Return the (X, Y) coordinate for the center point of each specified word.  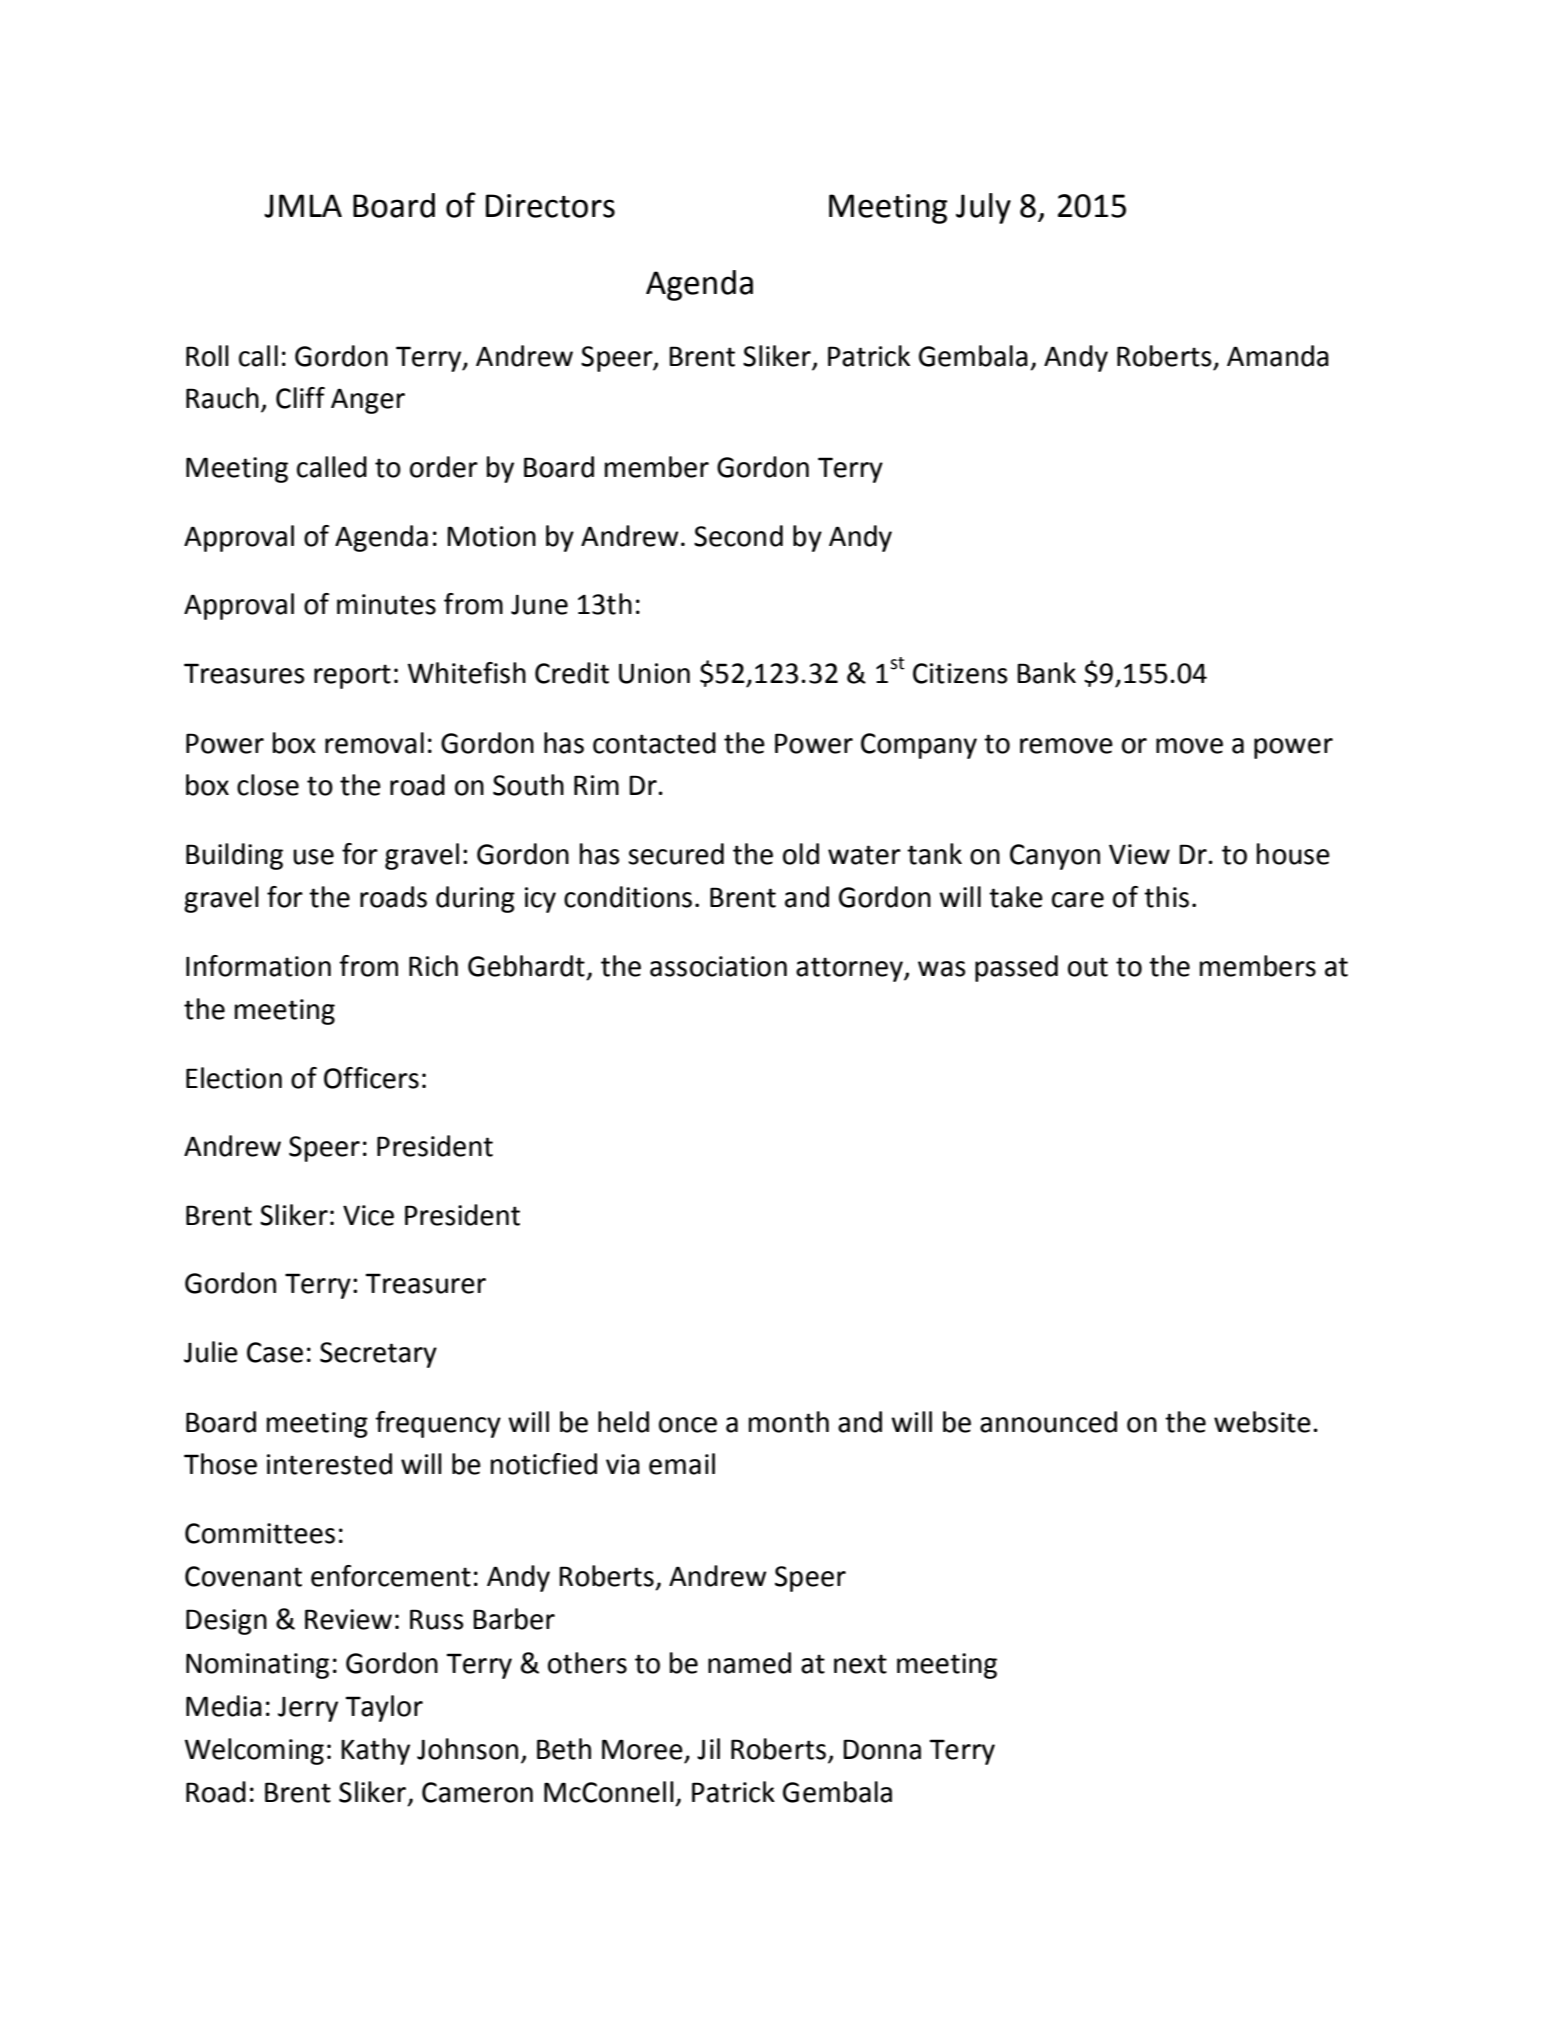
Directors (550, 206)
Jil (708, 1749)
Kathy (375, 1751)
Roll (207, 356)
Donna (882, 1749)
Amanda (1278, 356)
